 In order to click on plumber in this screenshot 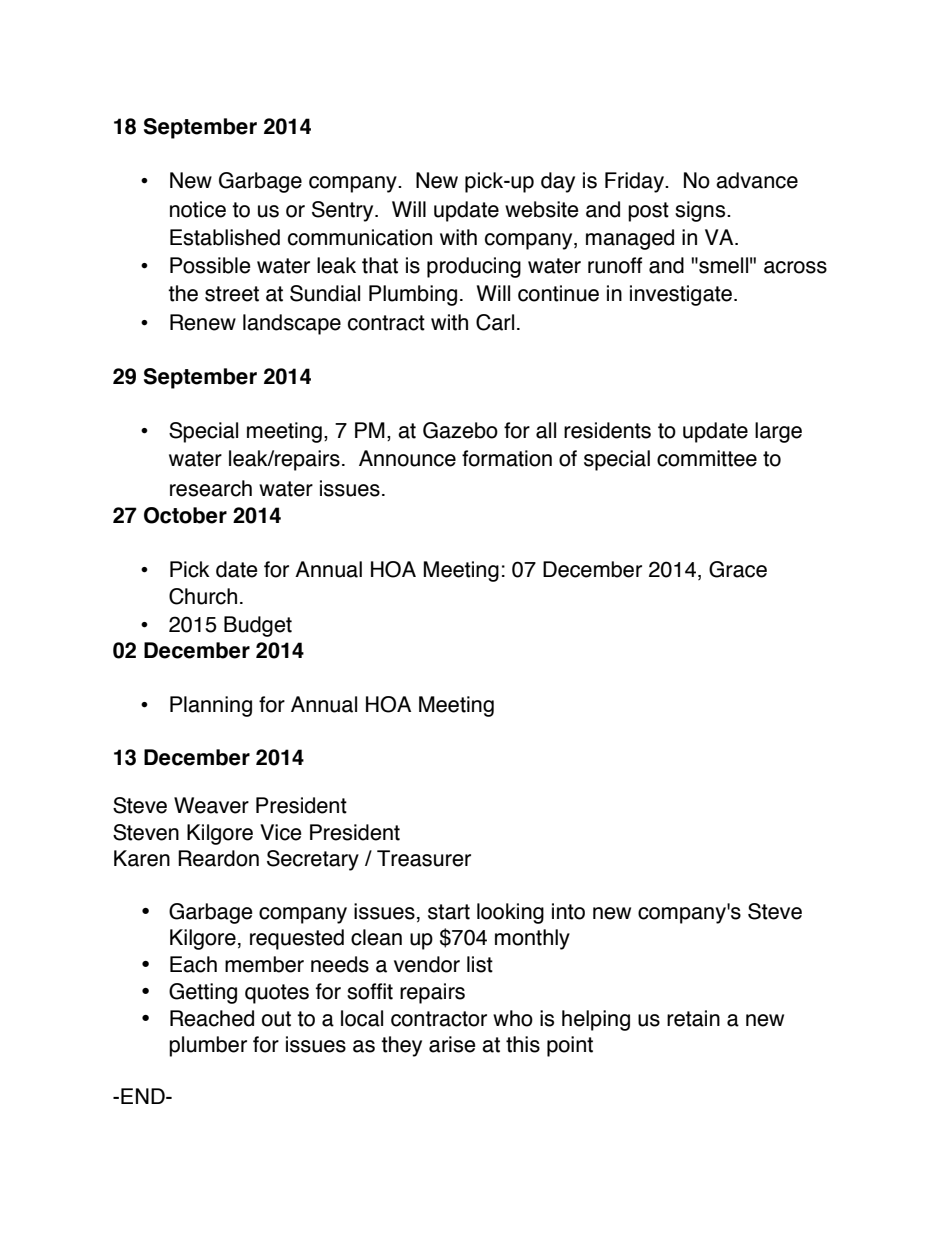, I will do `click(208, 1046)`.
